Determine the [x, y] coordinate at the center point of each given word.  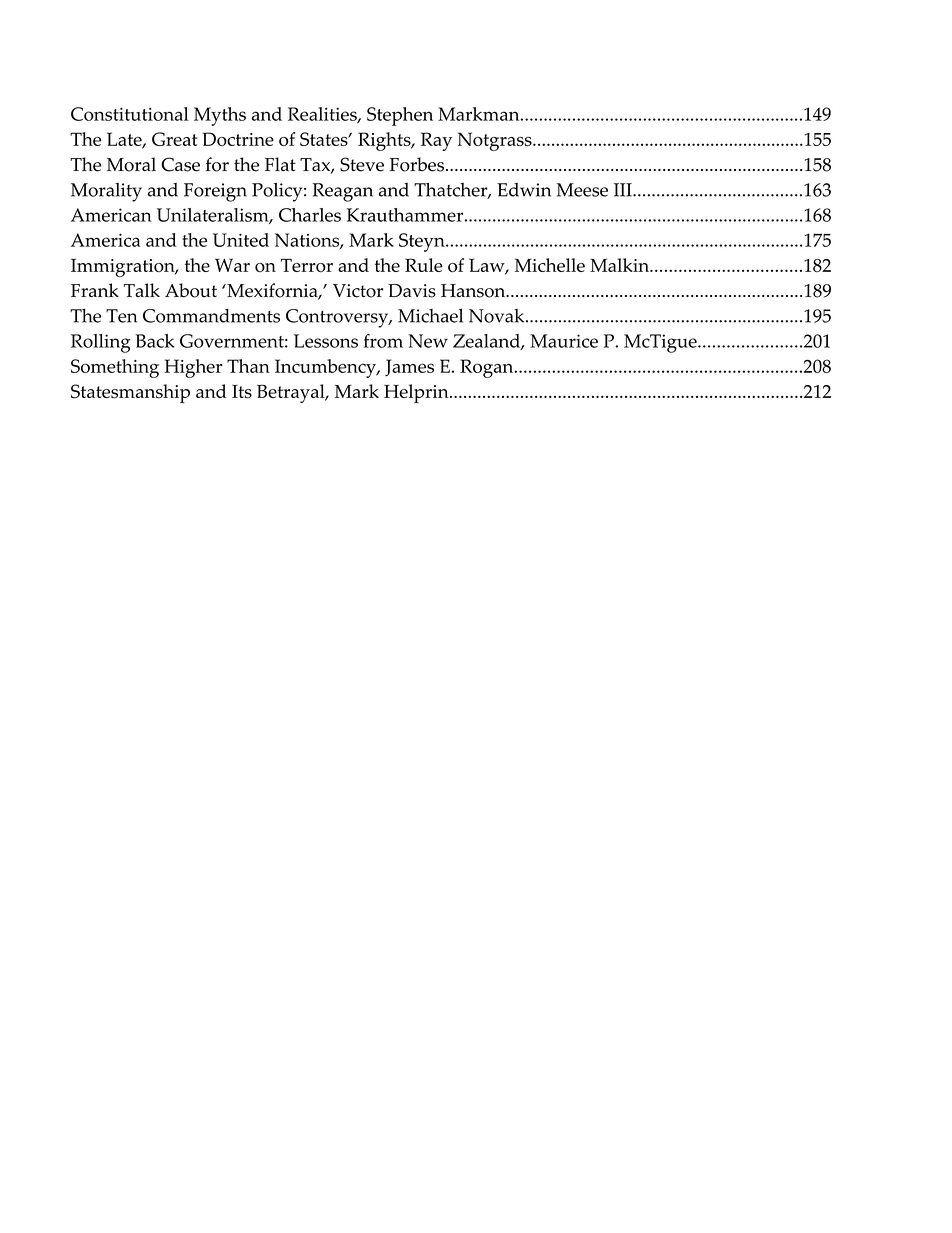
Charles [310, 215]
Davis [412, 291]
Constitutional [130, 114]
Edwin [524, 190]
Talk [142, 290]
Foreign [215, 192]
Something [115, 368]
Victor [358, 291]
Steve [362, 164]
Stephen [400, 116]
